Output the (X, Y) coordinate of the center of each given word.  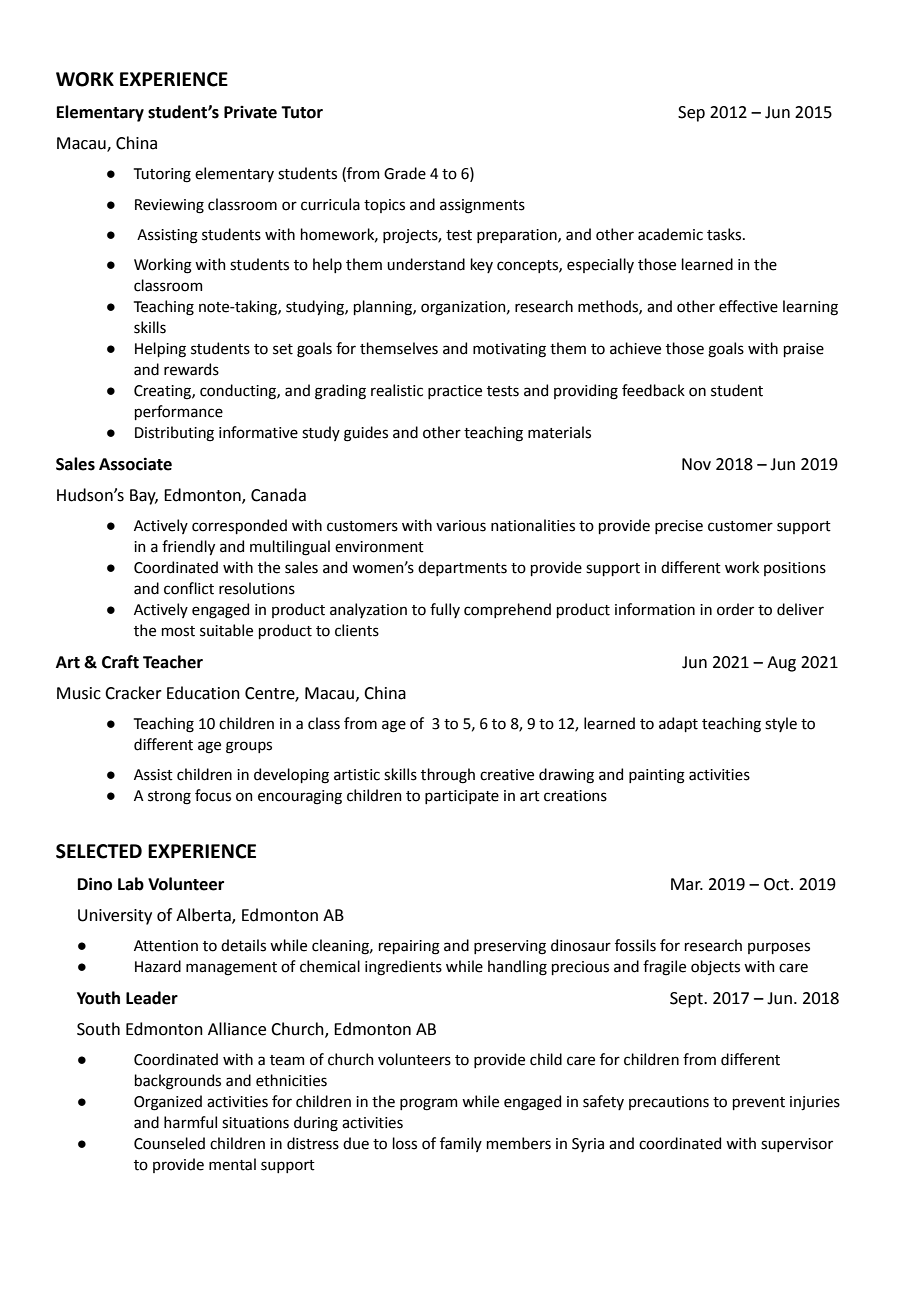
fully (445, 610)
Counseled (169, 1143)
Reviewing (169, 206)
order (735, 609)
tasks (725, 234)
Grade (405, 173)
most (178, 631)
